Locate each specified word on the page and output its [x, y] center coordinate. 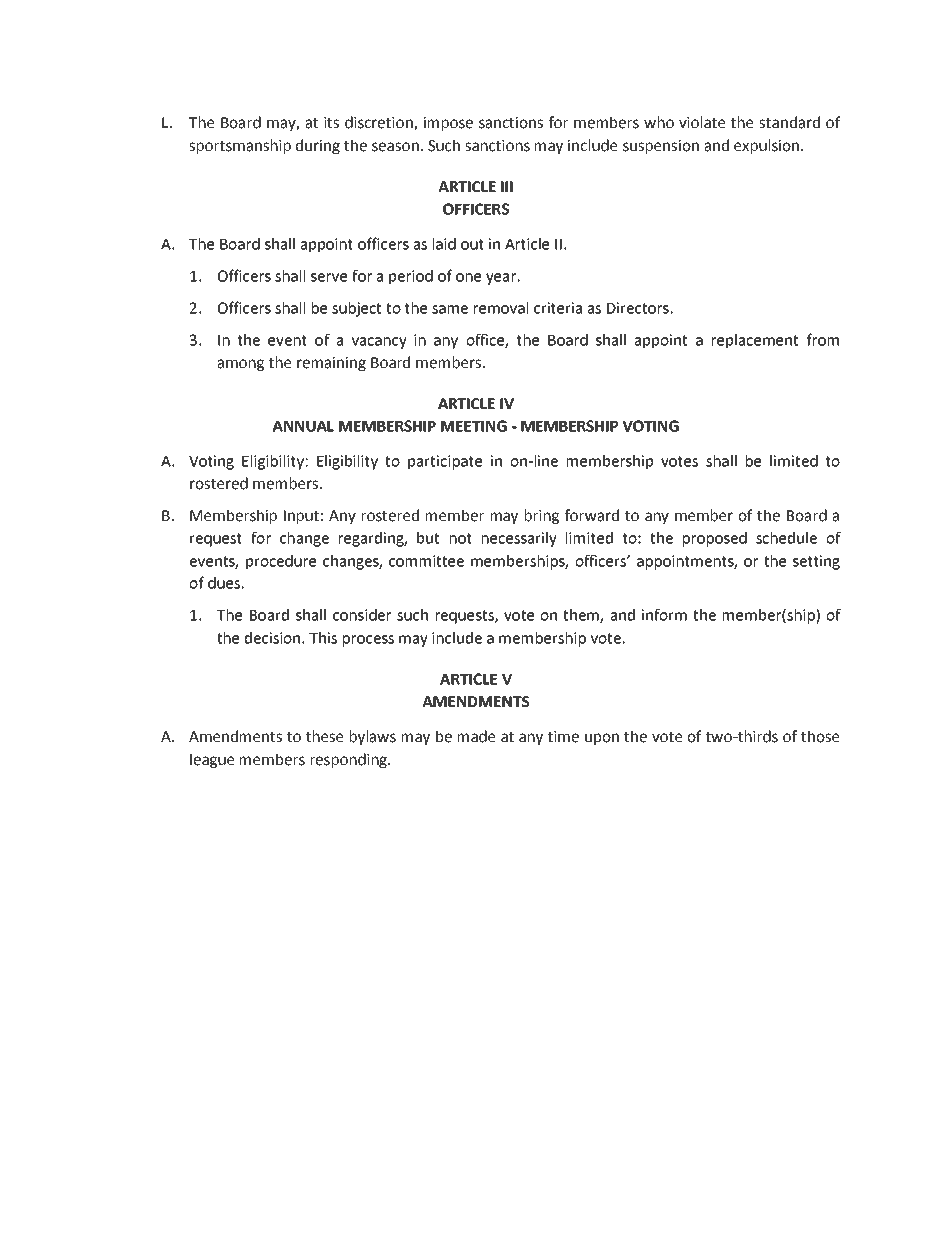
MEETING [474, 426]
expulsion [766, 146]
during [318, 146]
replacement [755, 341]
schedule [786, 538]
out [472, 244]
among [241, 365]
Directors [638, 308]
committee [426, 561]
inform [664, 614]
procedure [281, 562]
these [324, 736]
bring [542, 516]
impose [448, 124]
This [323, 638]
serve [329, 277]
